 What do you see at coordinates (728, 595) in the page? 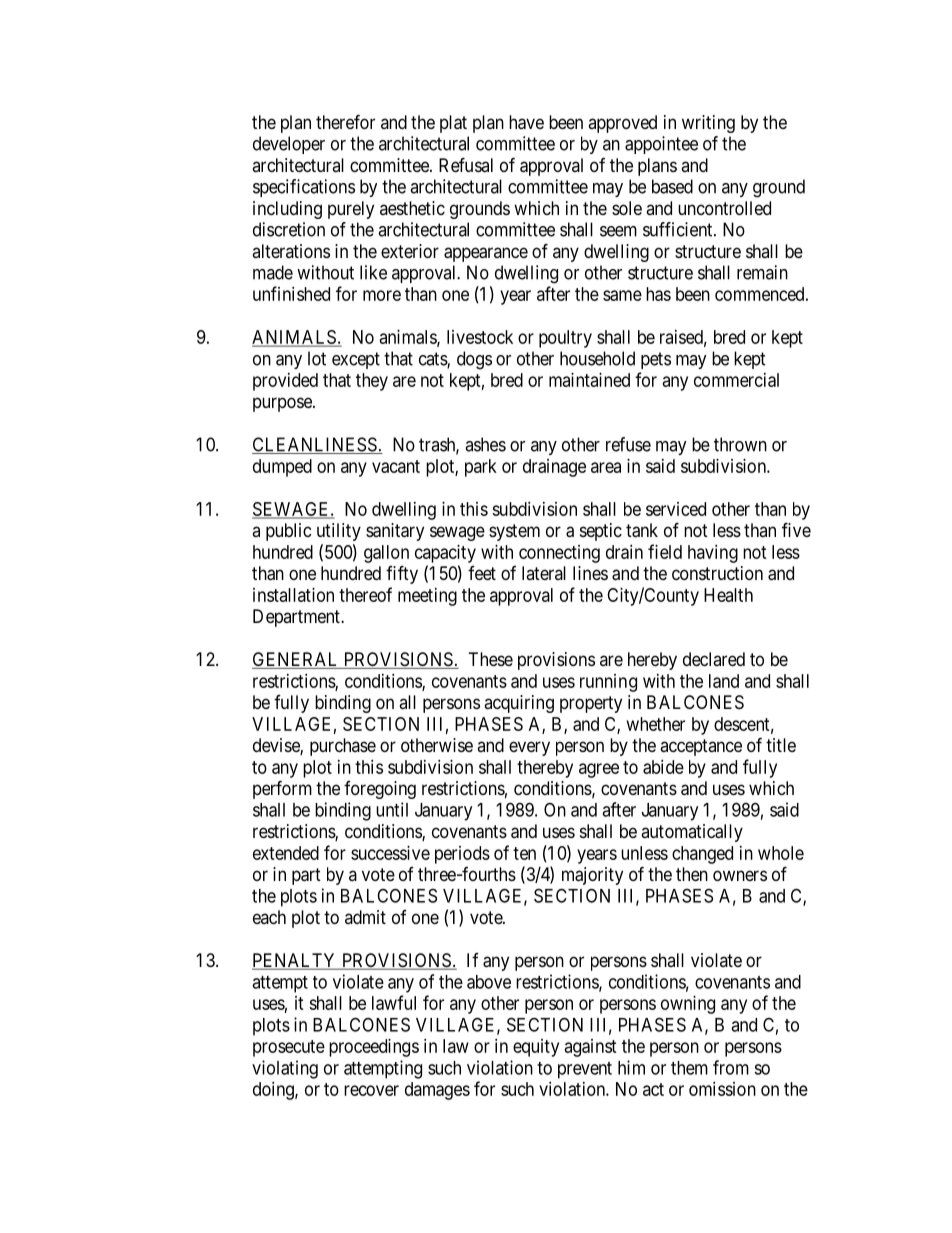
I see `Health` at bounding box center [728, 595].
